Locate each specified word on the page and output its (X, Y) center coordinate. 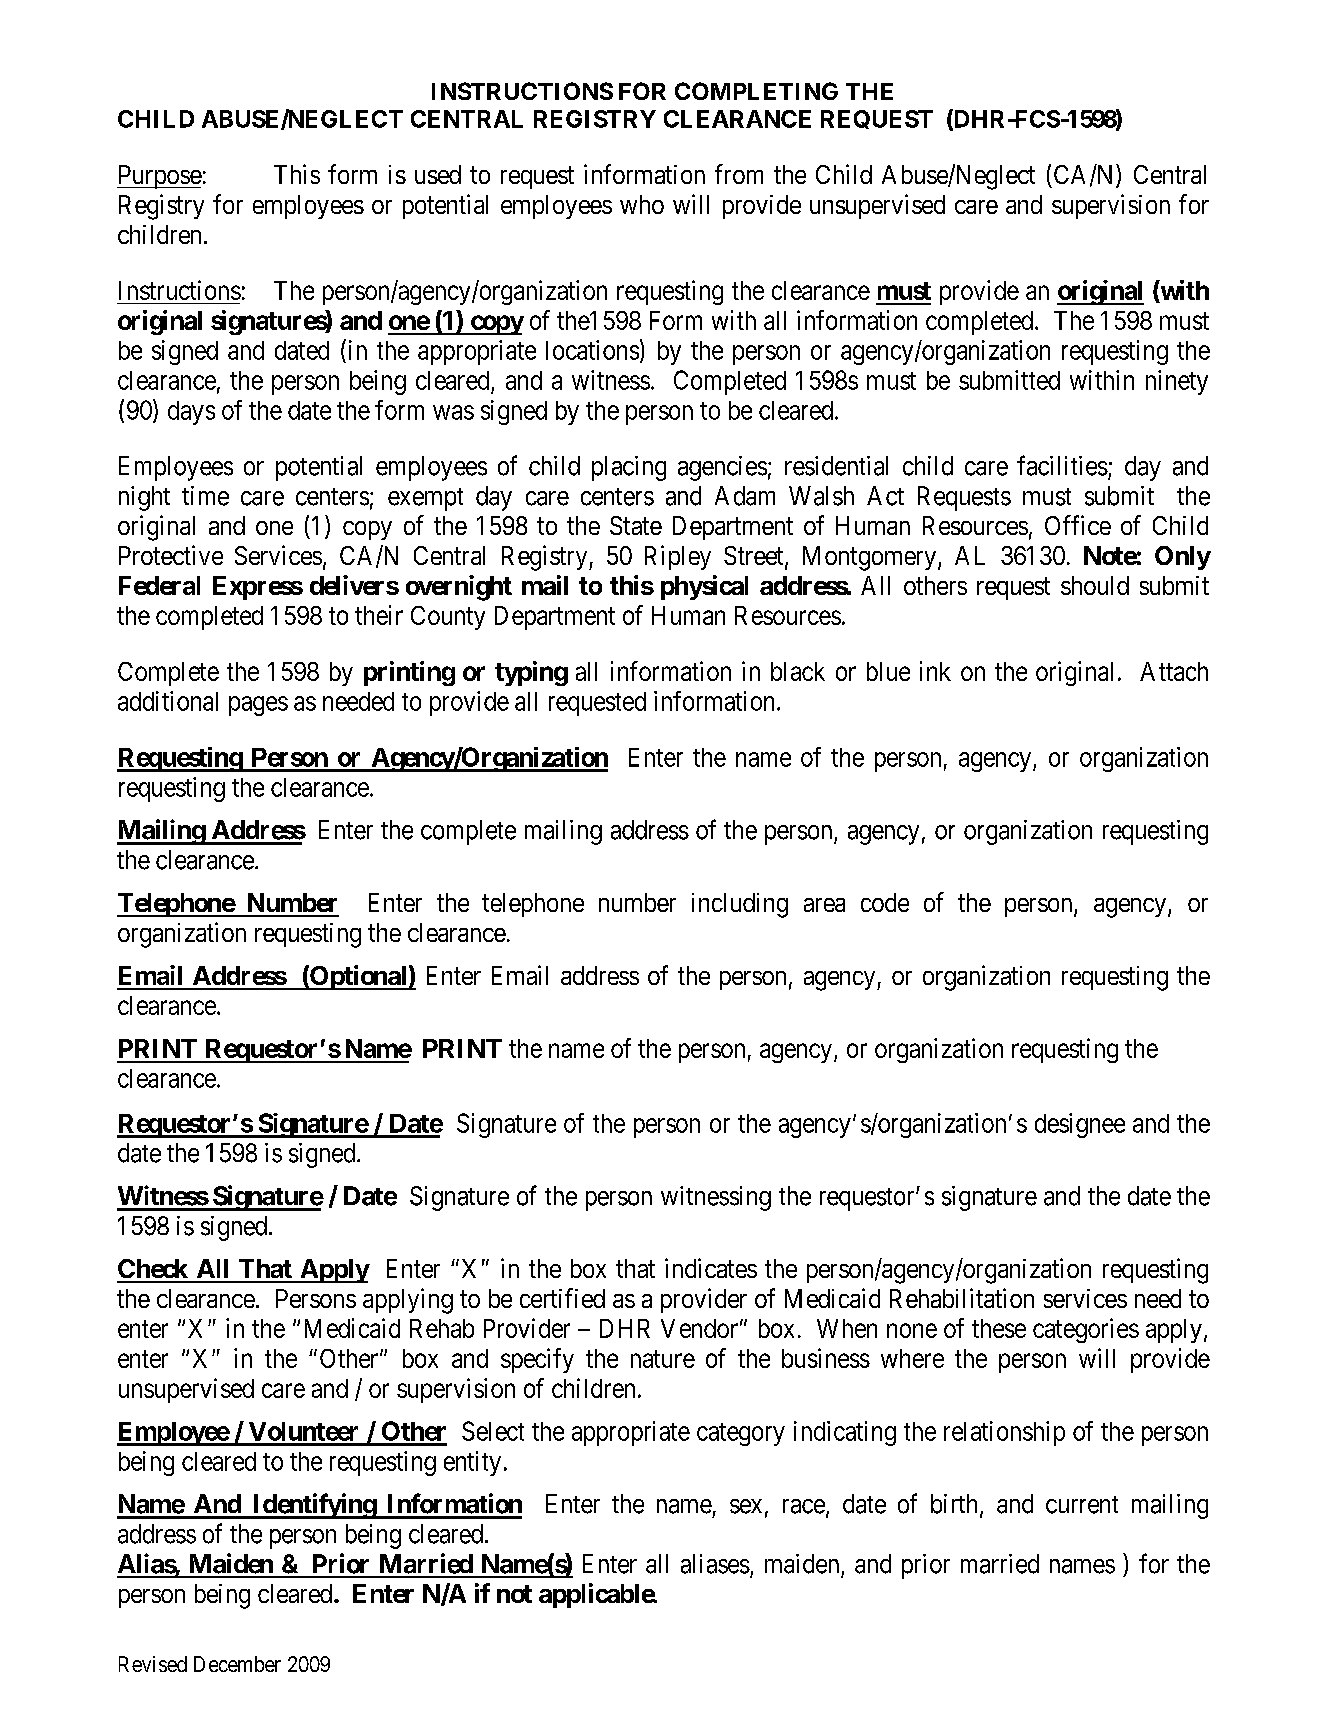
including (740, 905)
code (885, 902)
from (739, 174)
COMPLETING (756, 91)
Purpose (159, 177)
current (1082, 1505)
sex (746, 1506)
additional (168, 701)
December (237, 1664)
